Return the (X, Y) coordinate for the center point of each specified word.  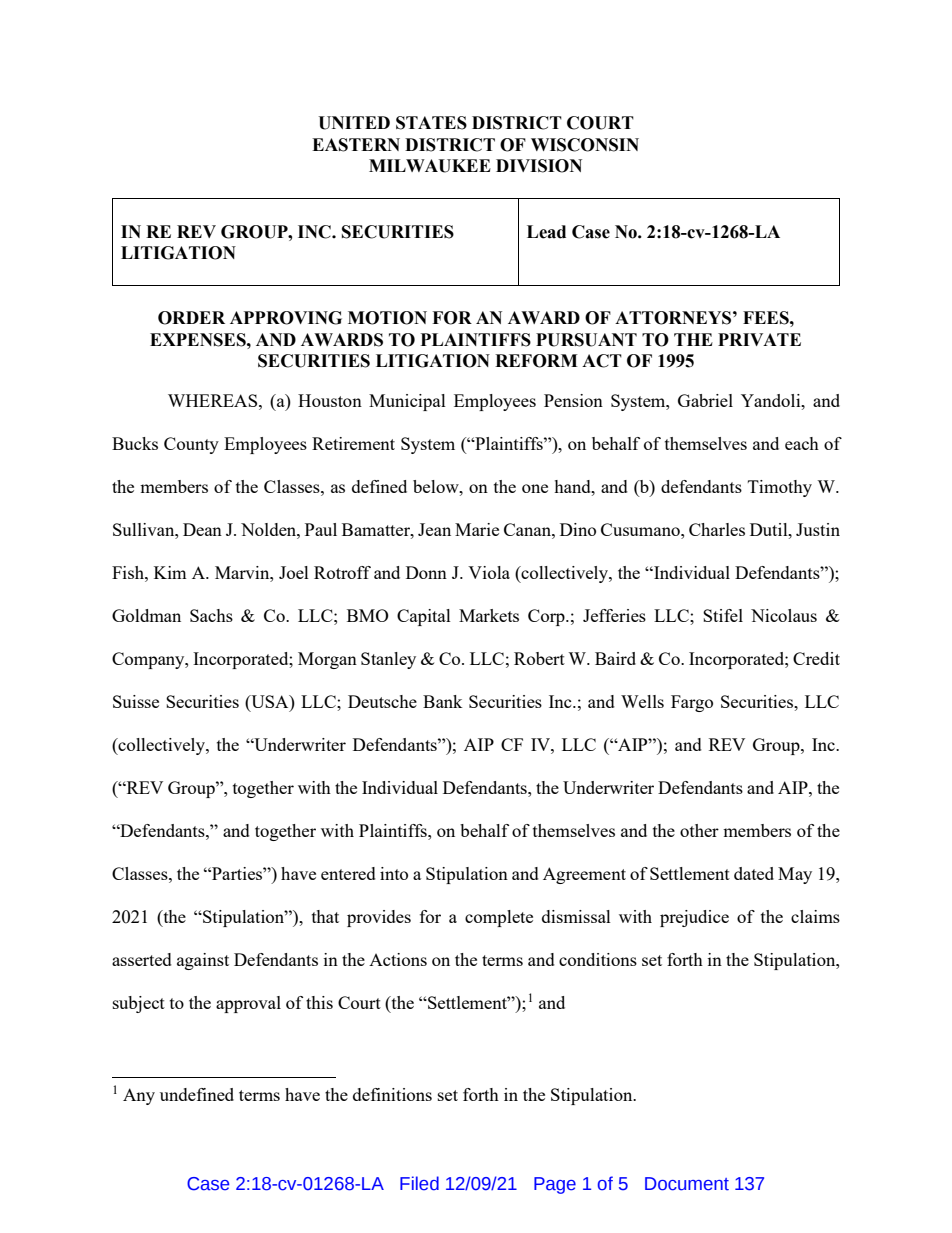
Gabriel (705, 400)
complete (499, 918)
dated (754, 873)
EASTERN (356, 145)
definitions (392, 1094)
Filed (419, 1183)
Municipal (407, 402)
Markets (489, 615)
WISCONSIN (585, 145)
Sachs (211, 615)
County (191, 445)
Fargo (692, 703)
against (203, 961)
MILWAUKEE (430, 166)
